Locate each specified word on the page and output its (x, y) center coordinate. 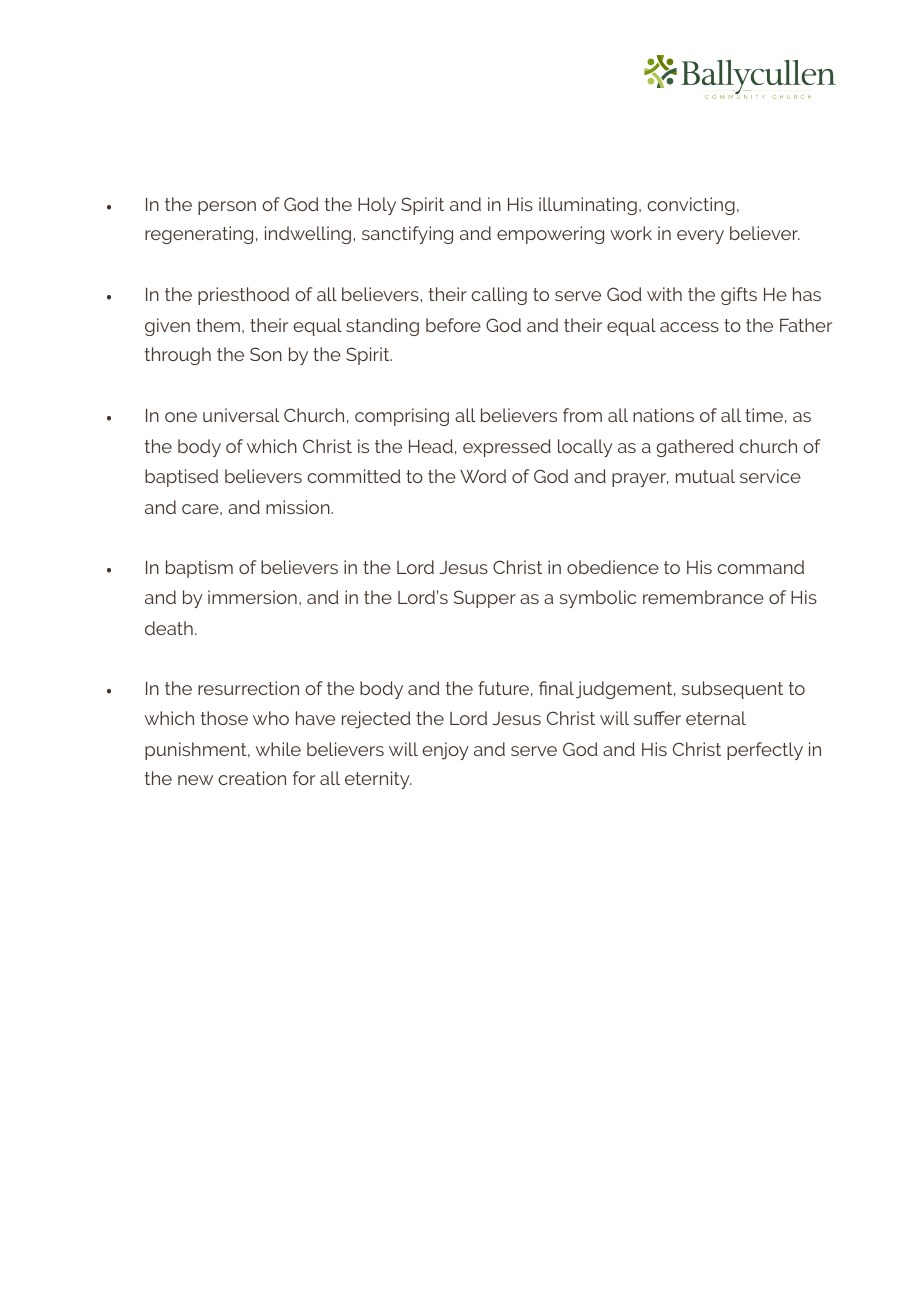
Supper (485, 599)
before (453, 325)
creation (252, 778)
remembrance (703, 597)
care (201, 509)
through (178, 356)
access (689, 327)
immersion (252, 597)
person (227, 208)
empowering (550, 235)
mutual (705, 476)
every (700, 237)
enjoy (445, 751)
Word (483, 476)
